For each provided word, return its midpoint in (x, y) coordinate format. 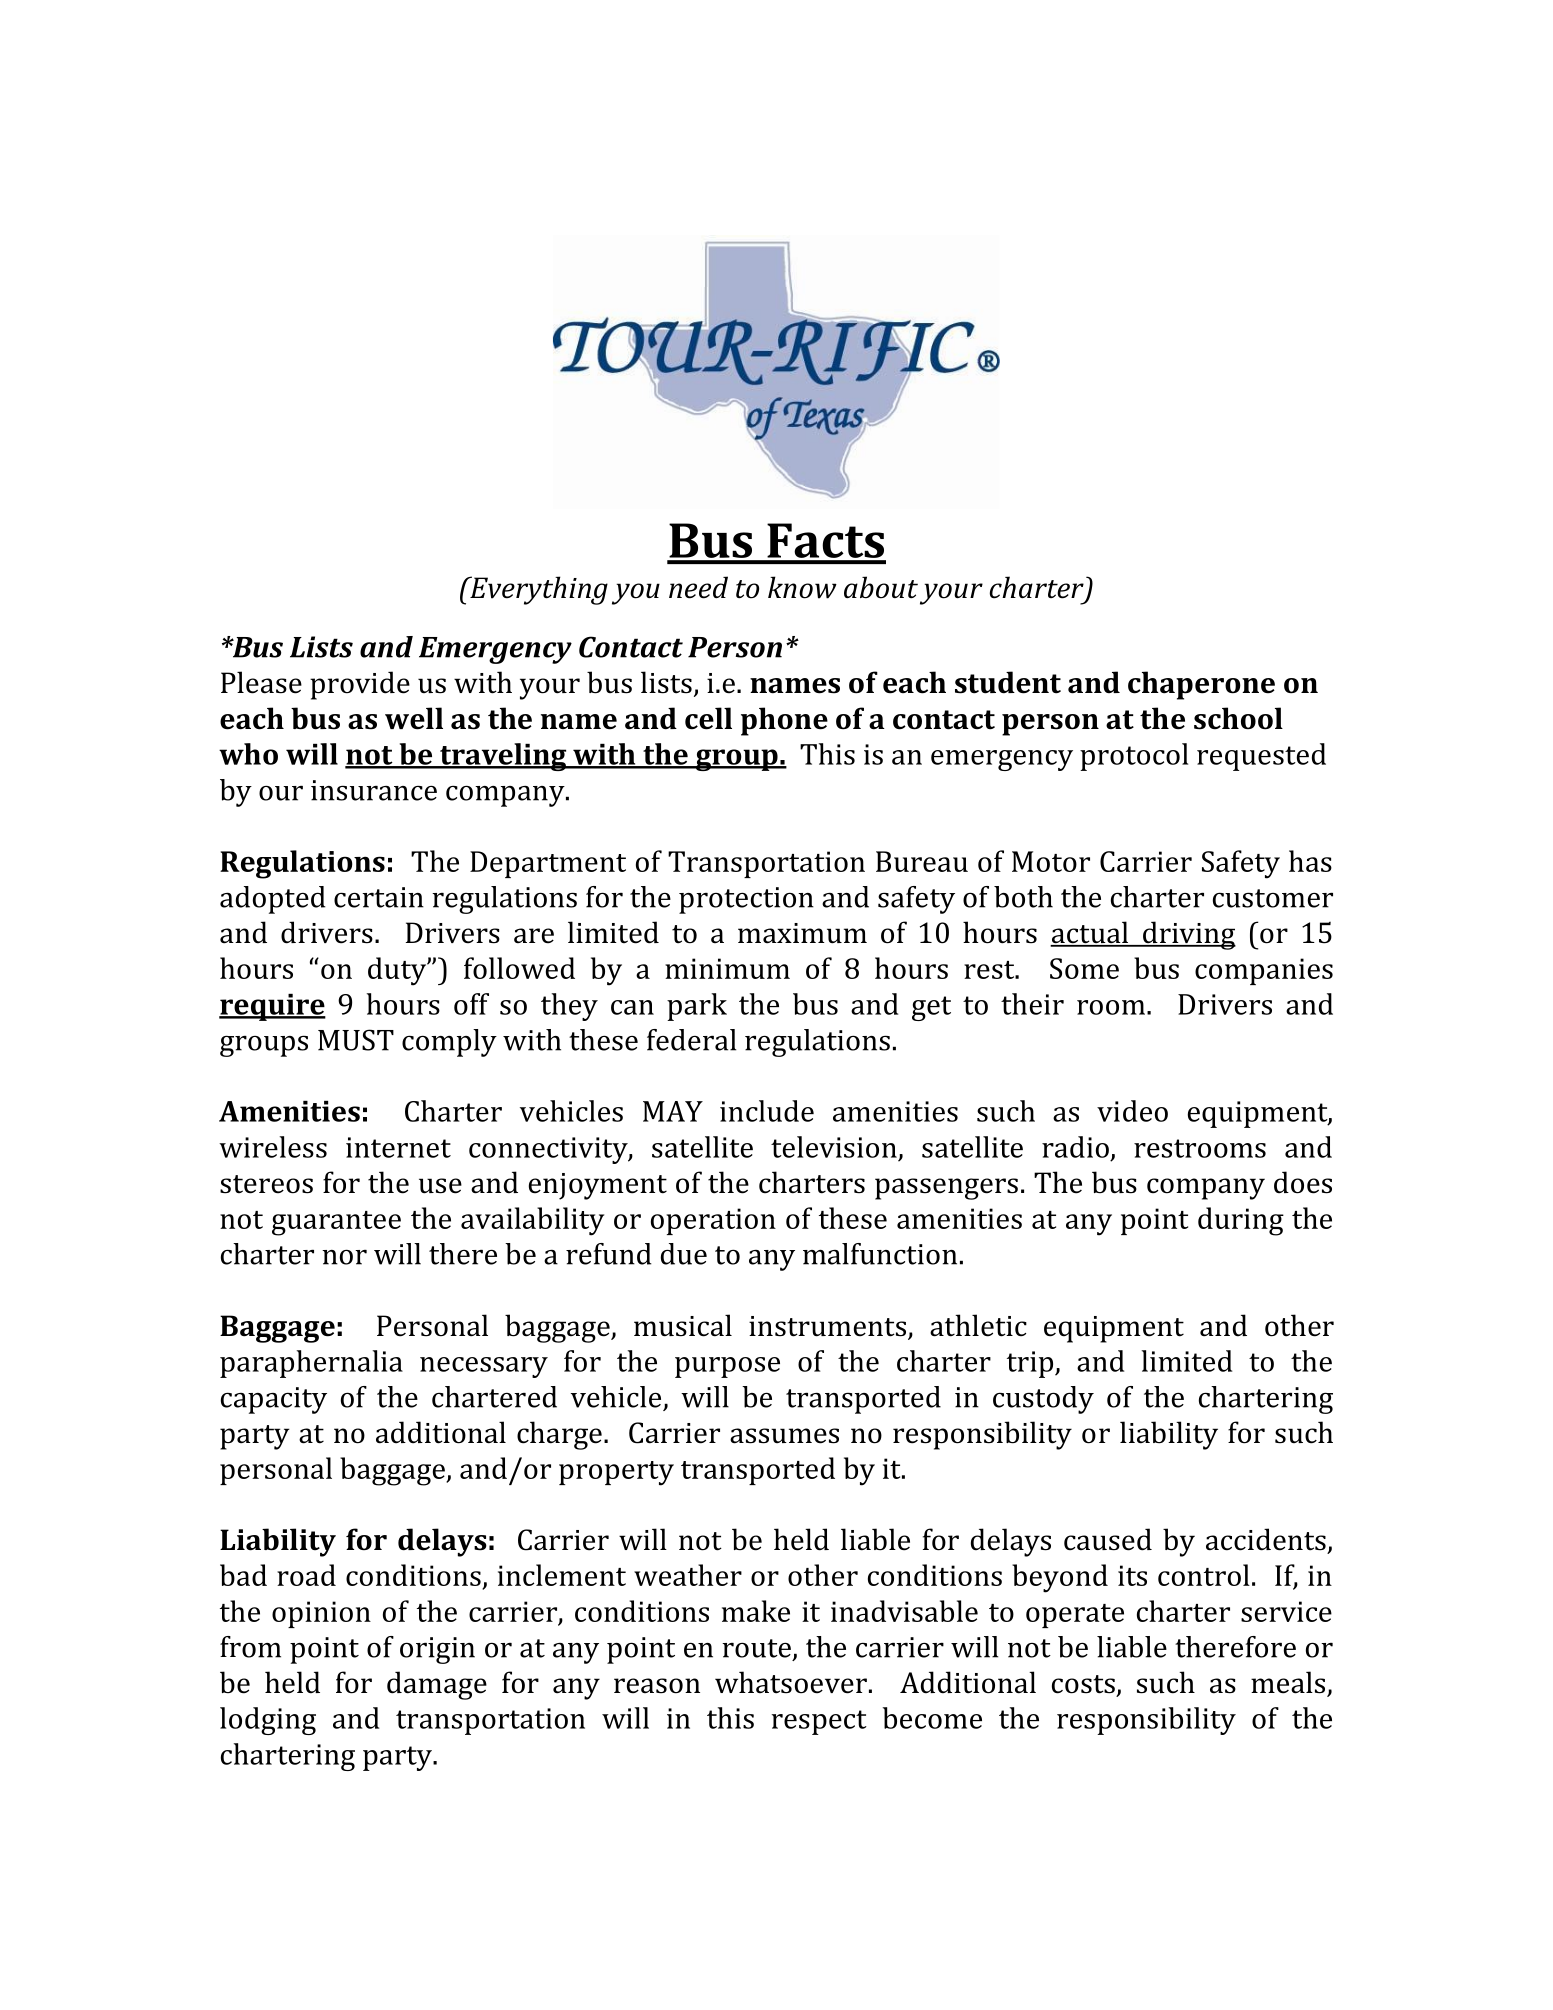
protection (746, 900)
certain (379, 897)
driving (1188, 935)
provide (360, 685)
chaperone (1201, 685)
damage (437, 1685)
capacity (274, 1400)
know (802, 587)
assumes (784, 1436)
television (834, 1147)
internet (398, 1147)
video (1132, 1111)
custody (1043, 1400)
